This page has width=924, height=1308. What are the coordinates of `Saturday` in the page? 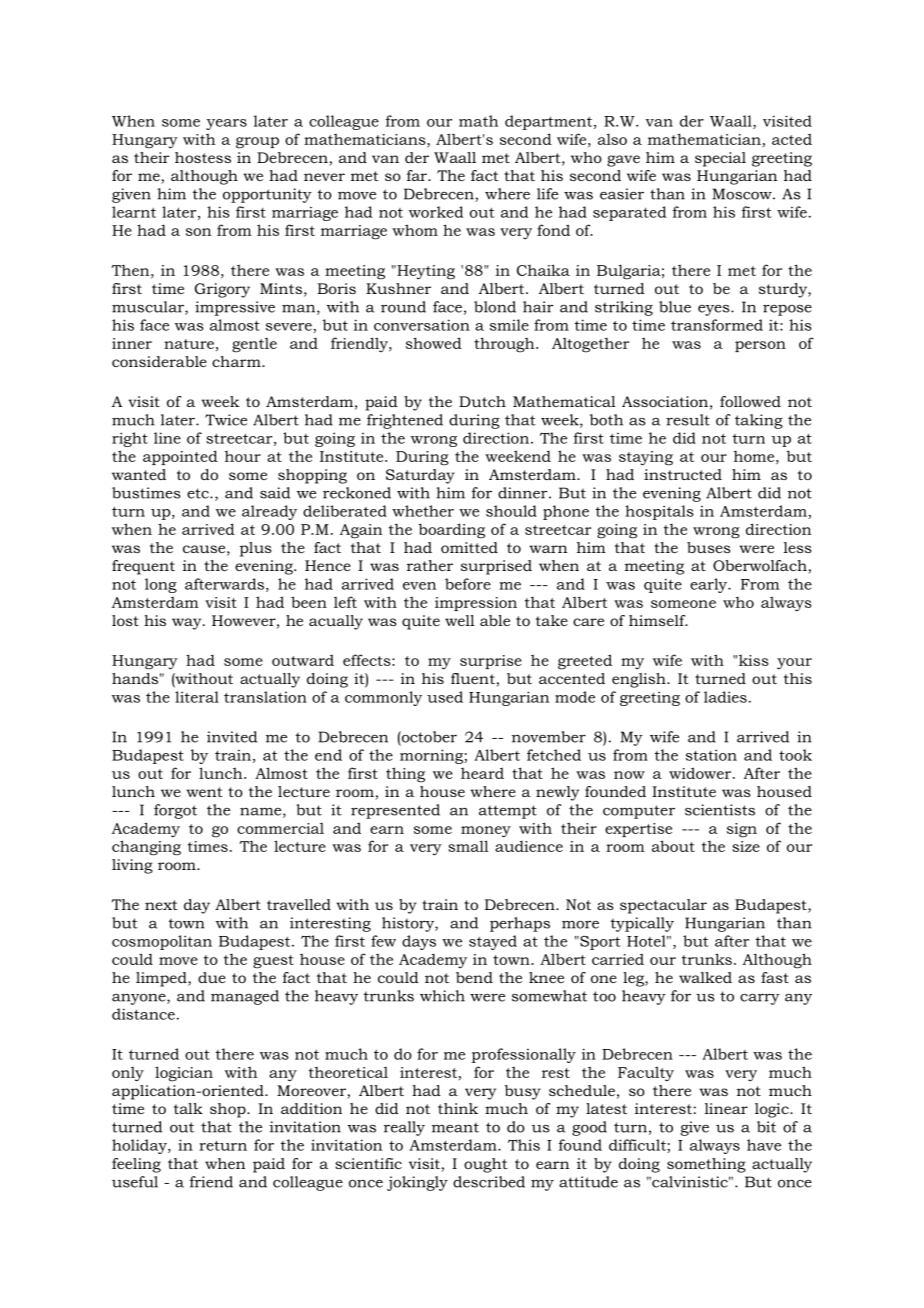 It's located at (420, 476).
